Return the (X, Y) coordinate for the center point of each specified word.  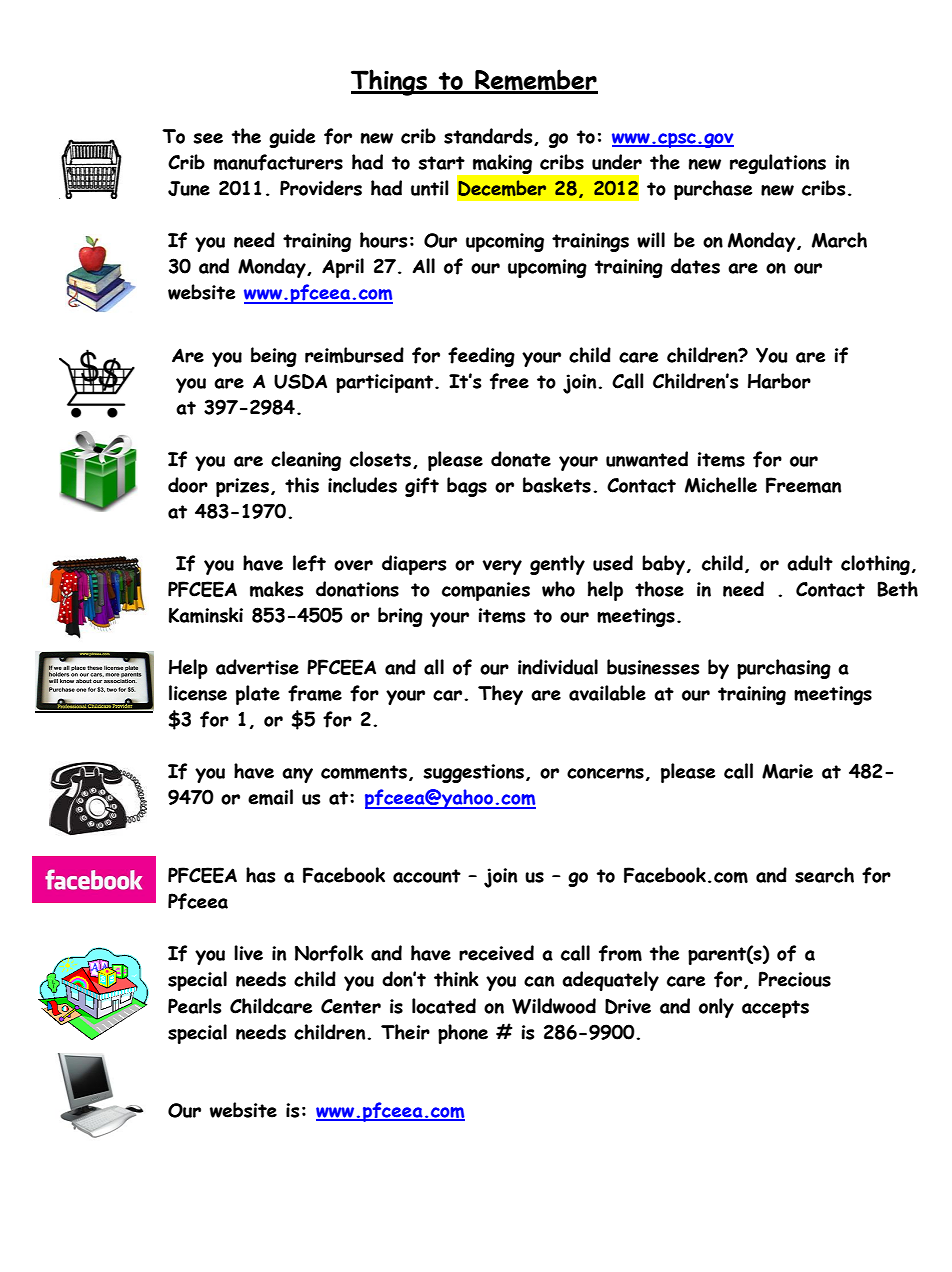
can (539, 981)
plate (258, 695)
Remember (535, 81)
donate (521, 459)
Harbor (779, 381)
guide (292, 138)
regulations (778, 164)
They (500, 695)
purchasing (784, 669)
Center (351, 1006)
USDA (300, 381)
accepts (775, 1009)
